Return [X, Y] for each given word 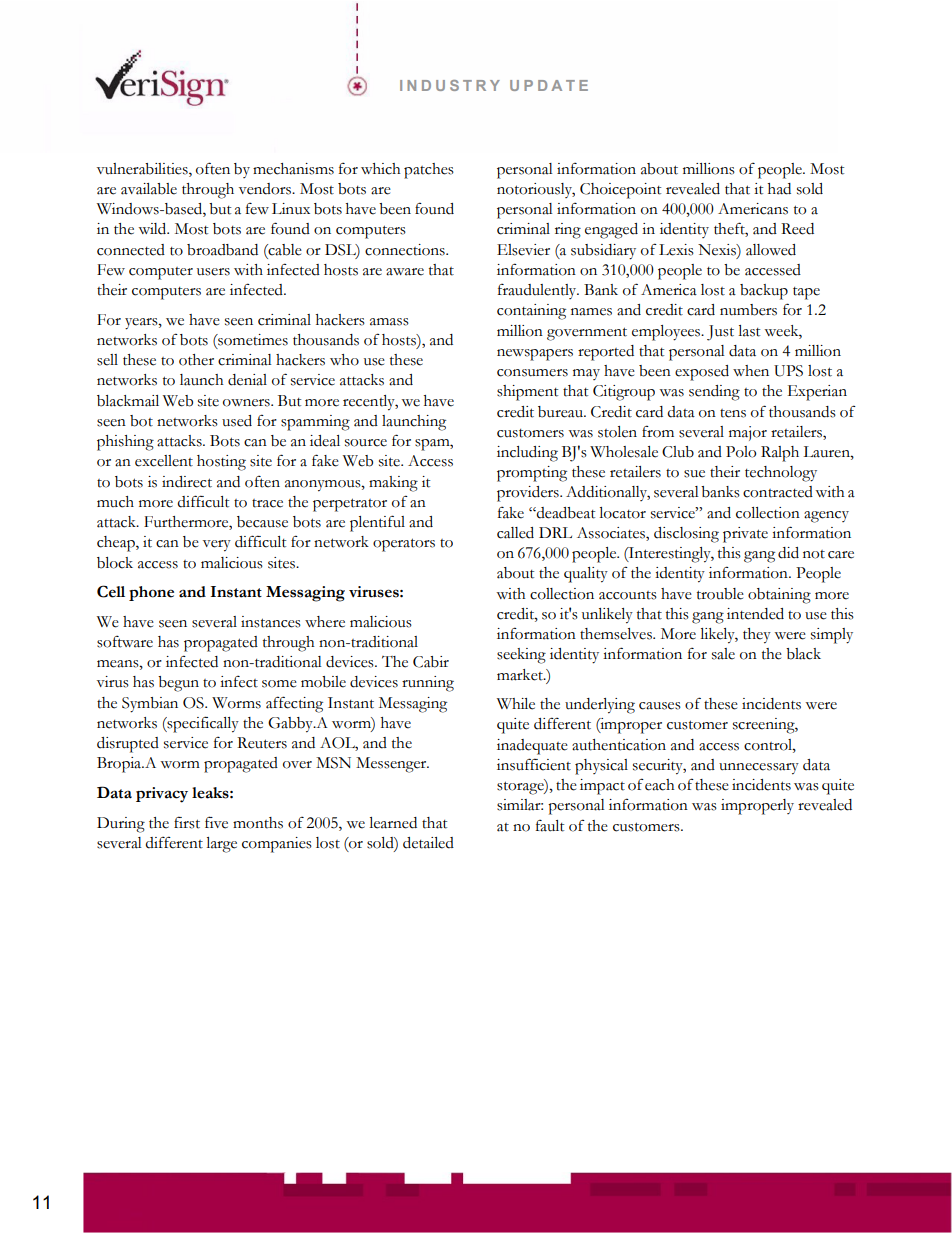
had [779, 189]
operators [404, 545]
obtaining [779, 596]
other [196, 360]
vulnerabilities [143, 169]
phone [151, 593]
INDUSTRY [450, 85]
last [749, 331]
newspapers [535, 355]
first [187, 822]
